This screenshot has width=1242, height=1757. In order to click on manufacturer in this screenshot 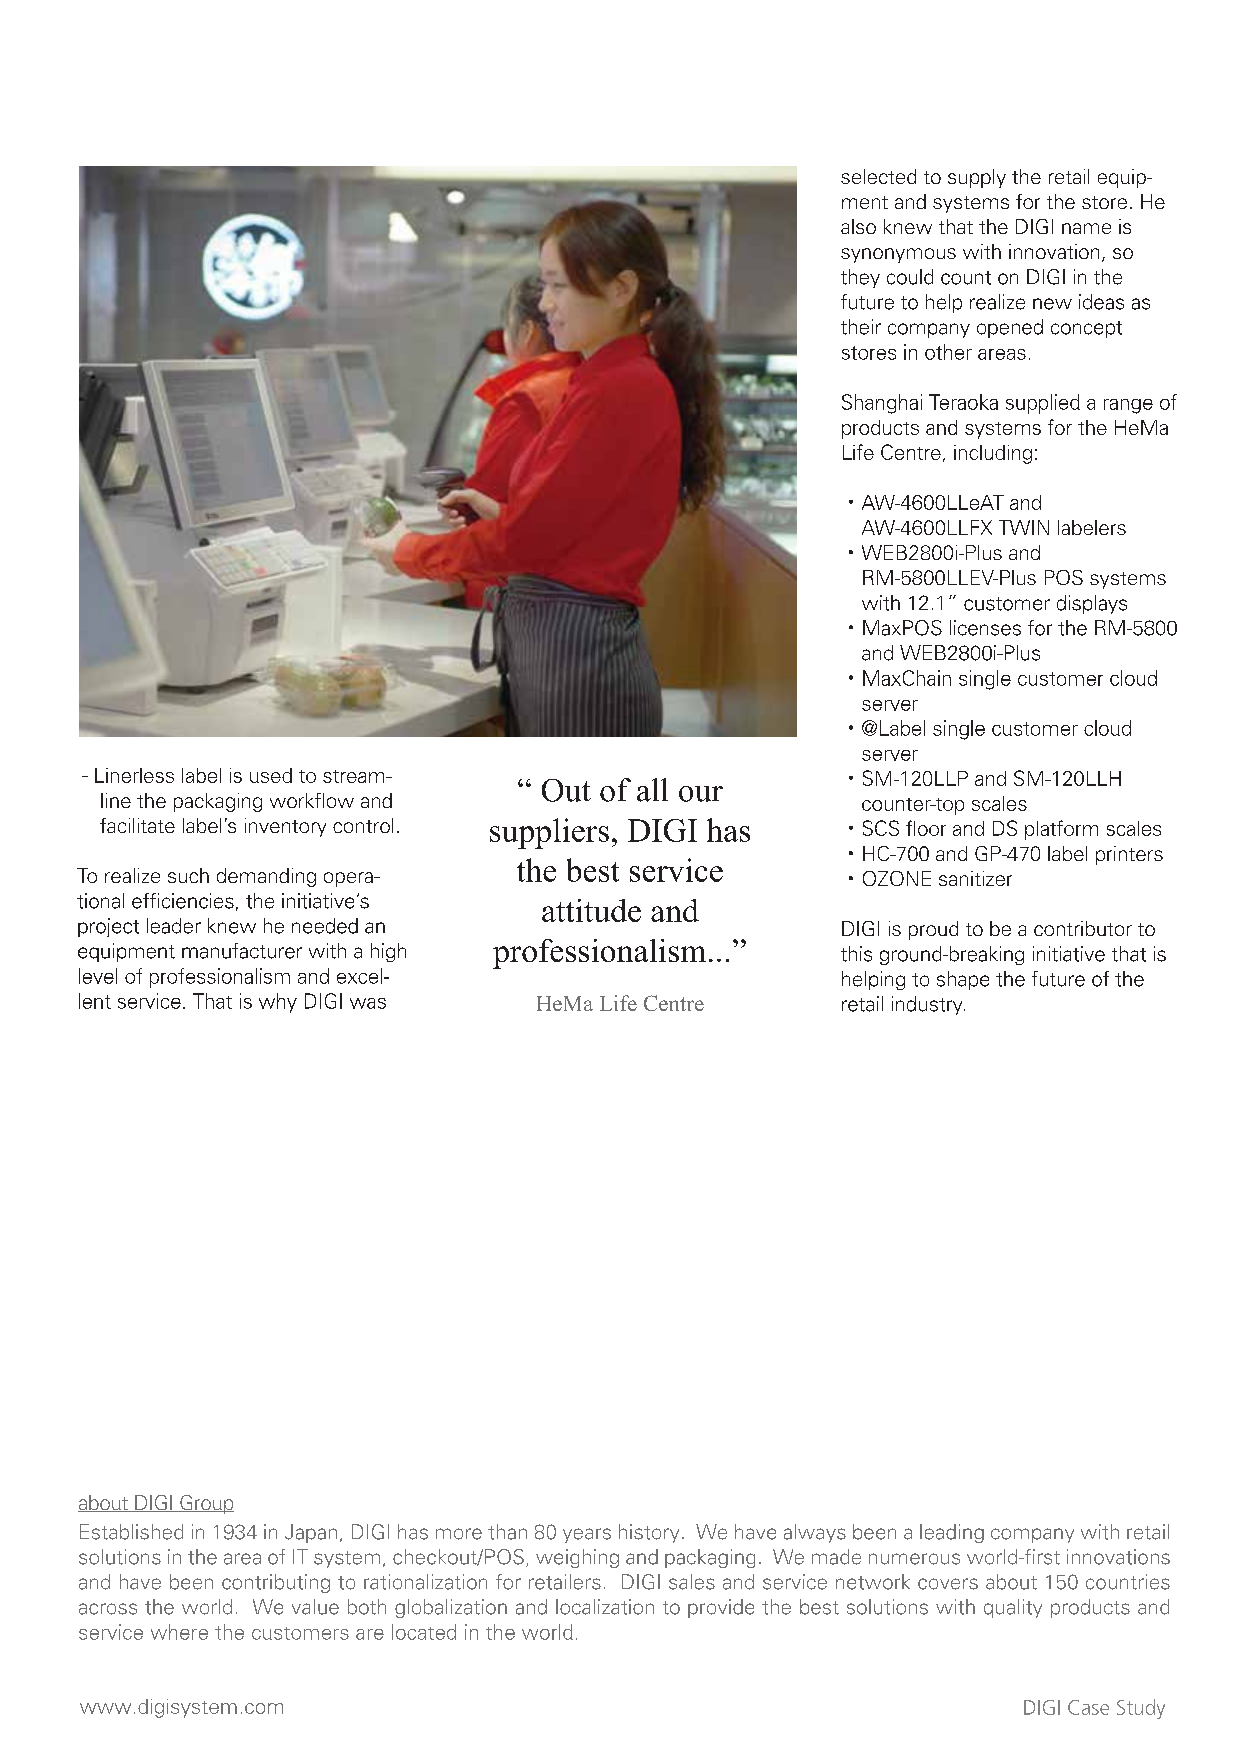, I will do `click(242, 951)`.
